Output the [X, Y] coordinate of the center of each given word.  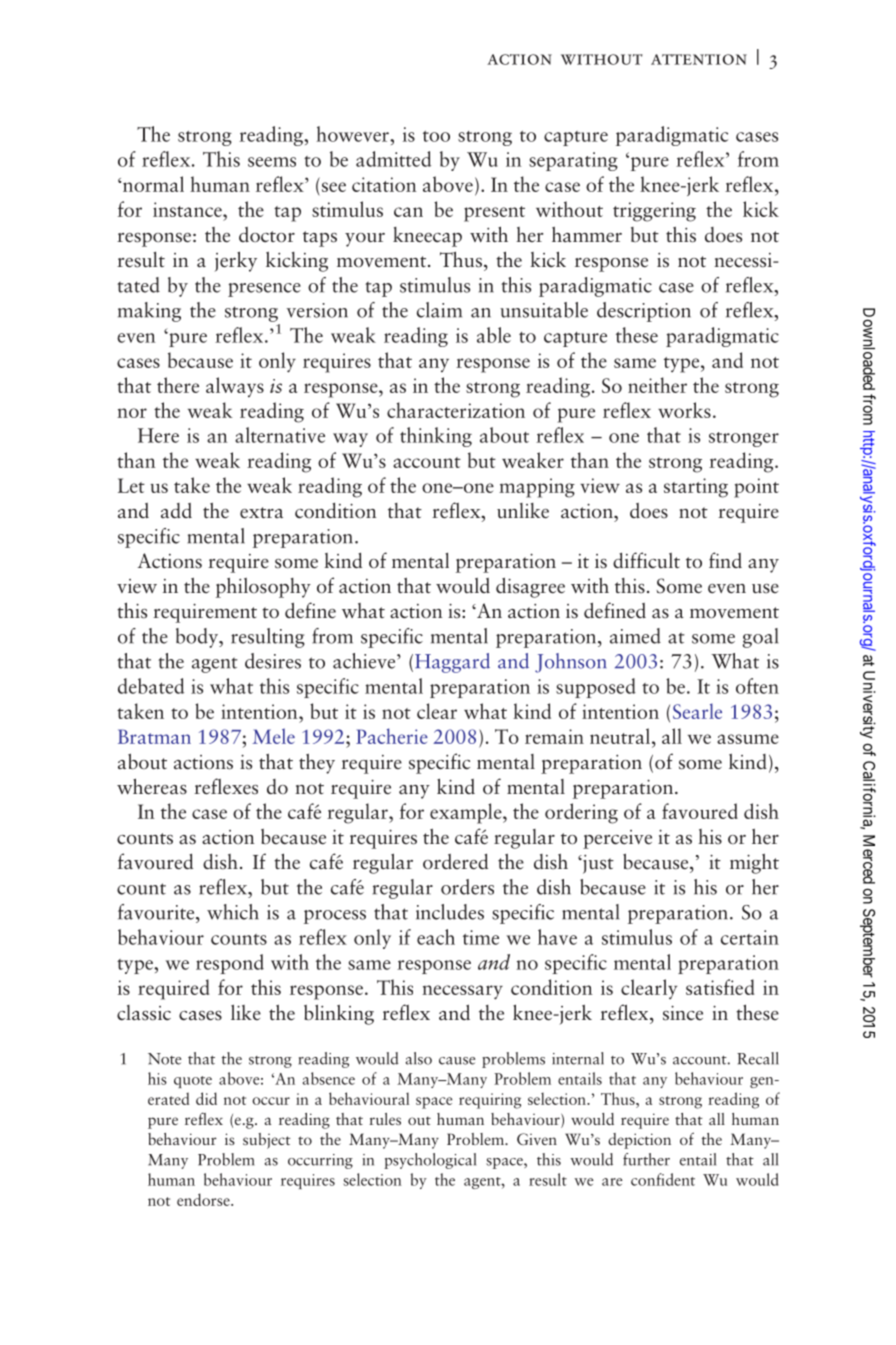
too [436, 136]
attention [699, 59]
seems [272, 162]
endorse [204, 1199]
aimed [635, 636]
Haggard [452, 663]
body [198, 638]
